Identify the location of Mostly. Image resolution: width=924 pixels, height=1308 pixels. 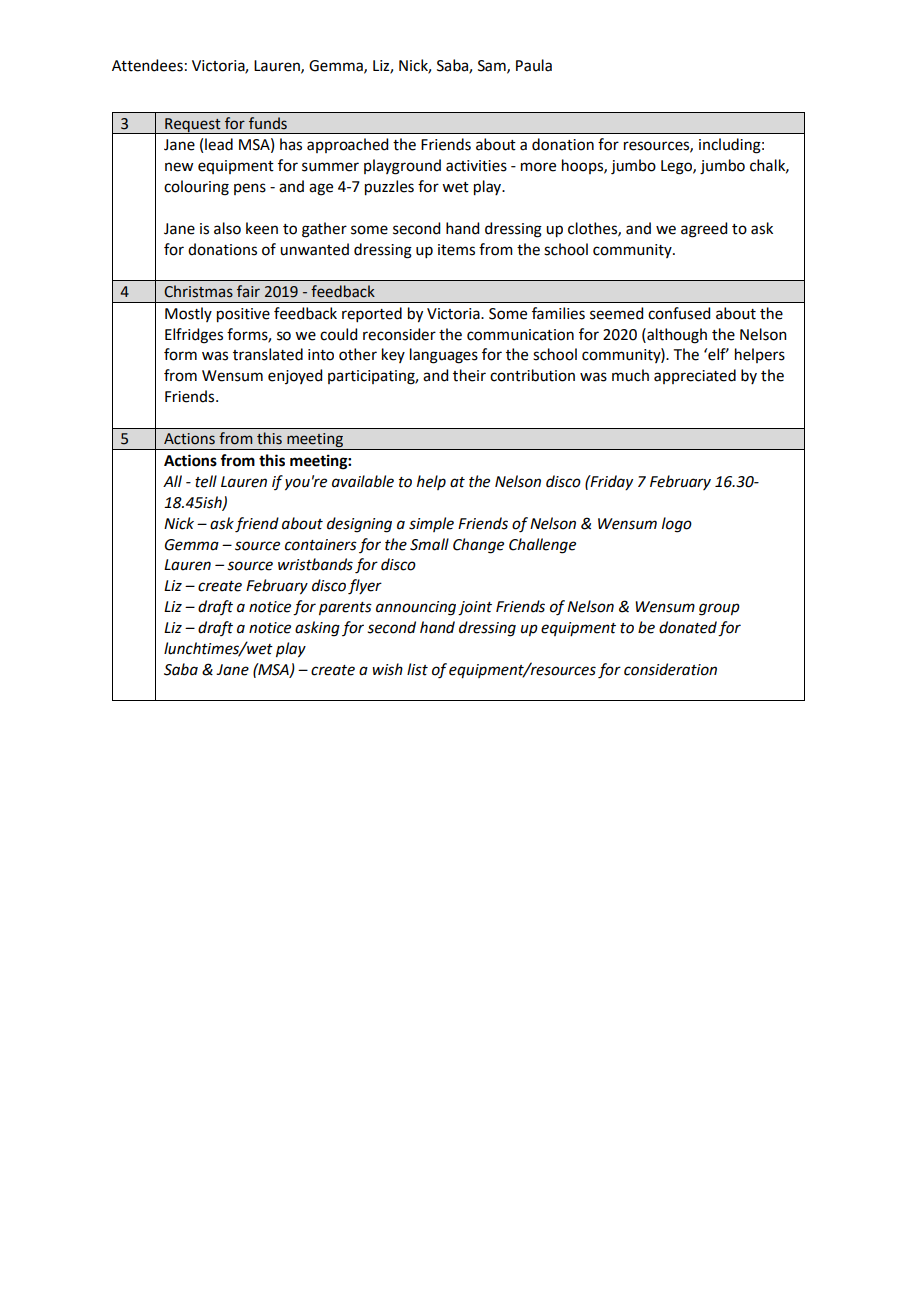
(188, 314).
